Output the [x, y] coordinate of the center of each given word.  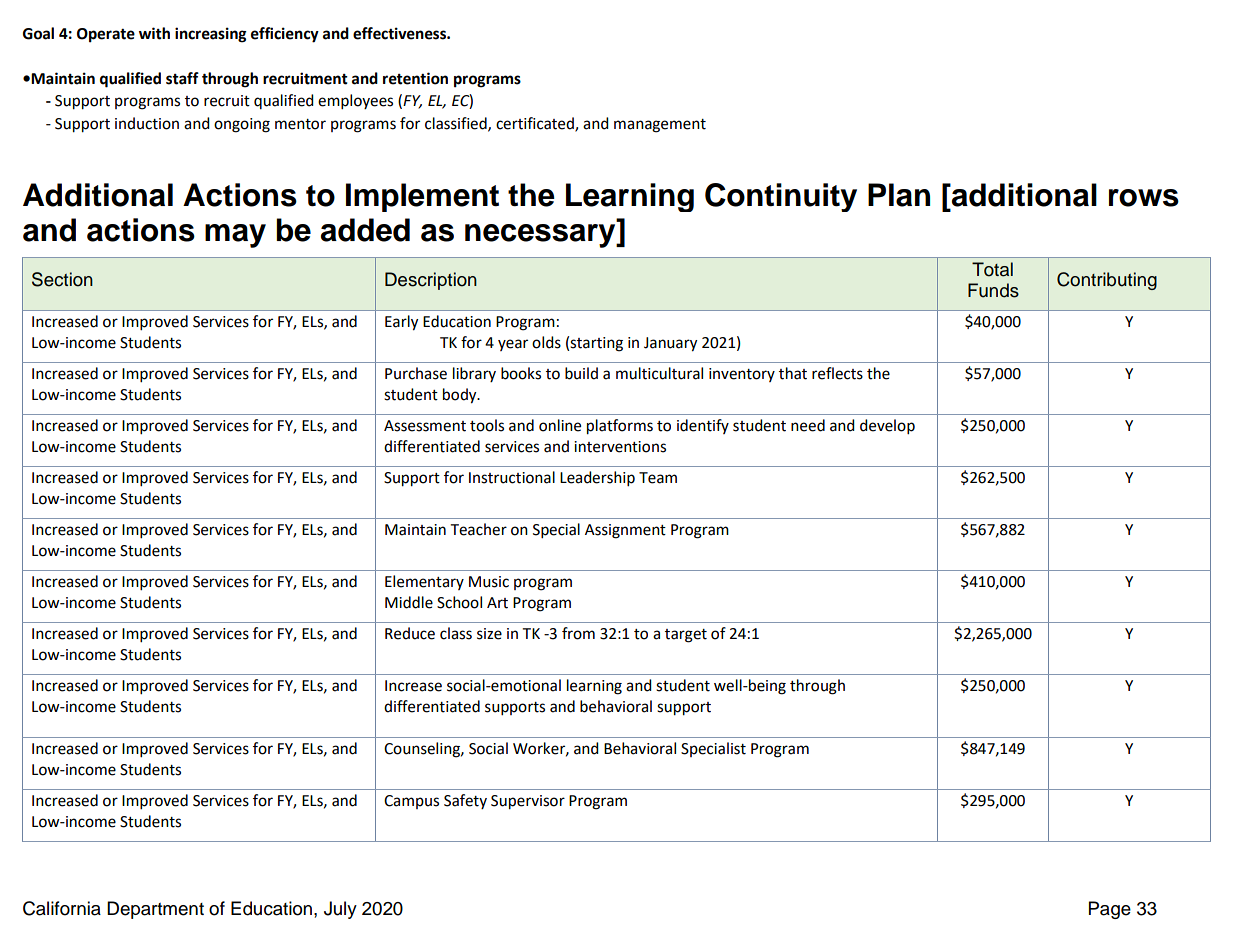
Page [1110, 910]
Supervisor [528, 802]
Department [155, 910]
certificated [536, 124]
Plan [899, 195]
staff [182, 78]
